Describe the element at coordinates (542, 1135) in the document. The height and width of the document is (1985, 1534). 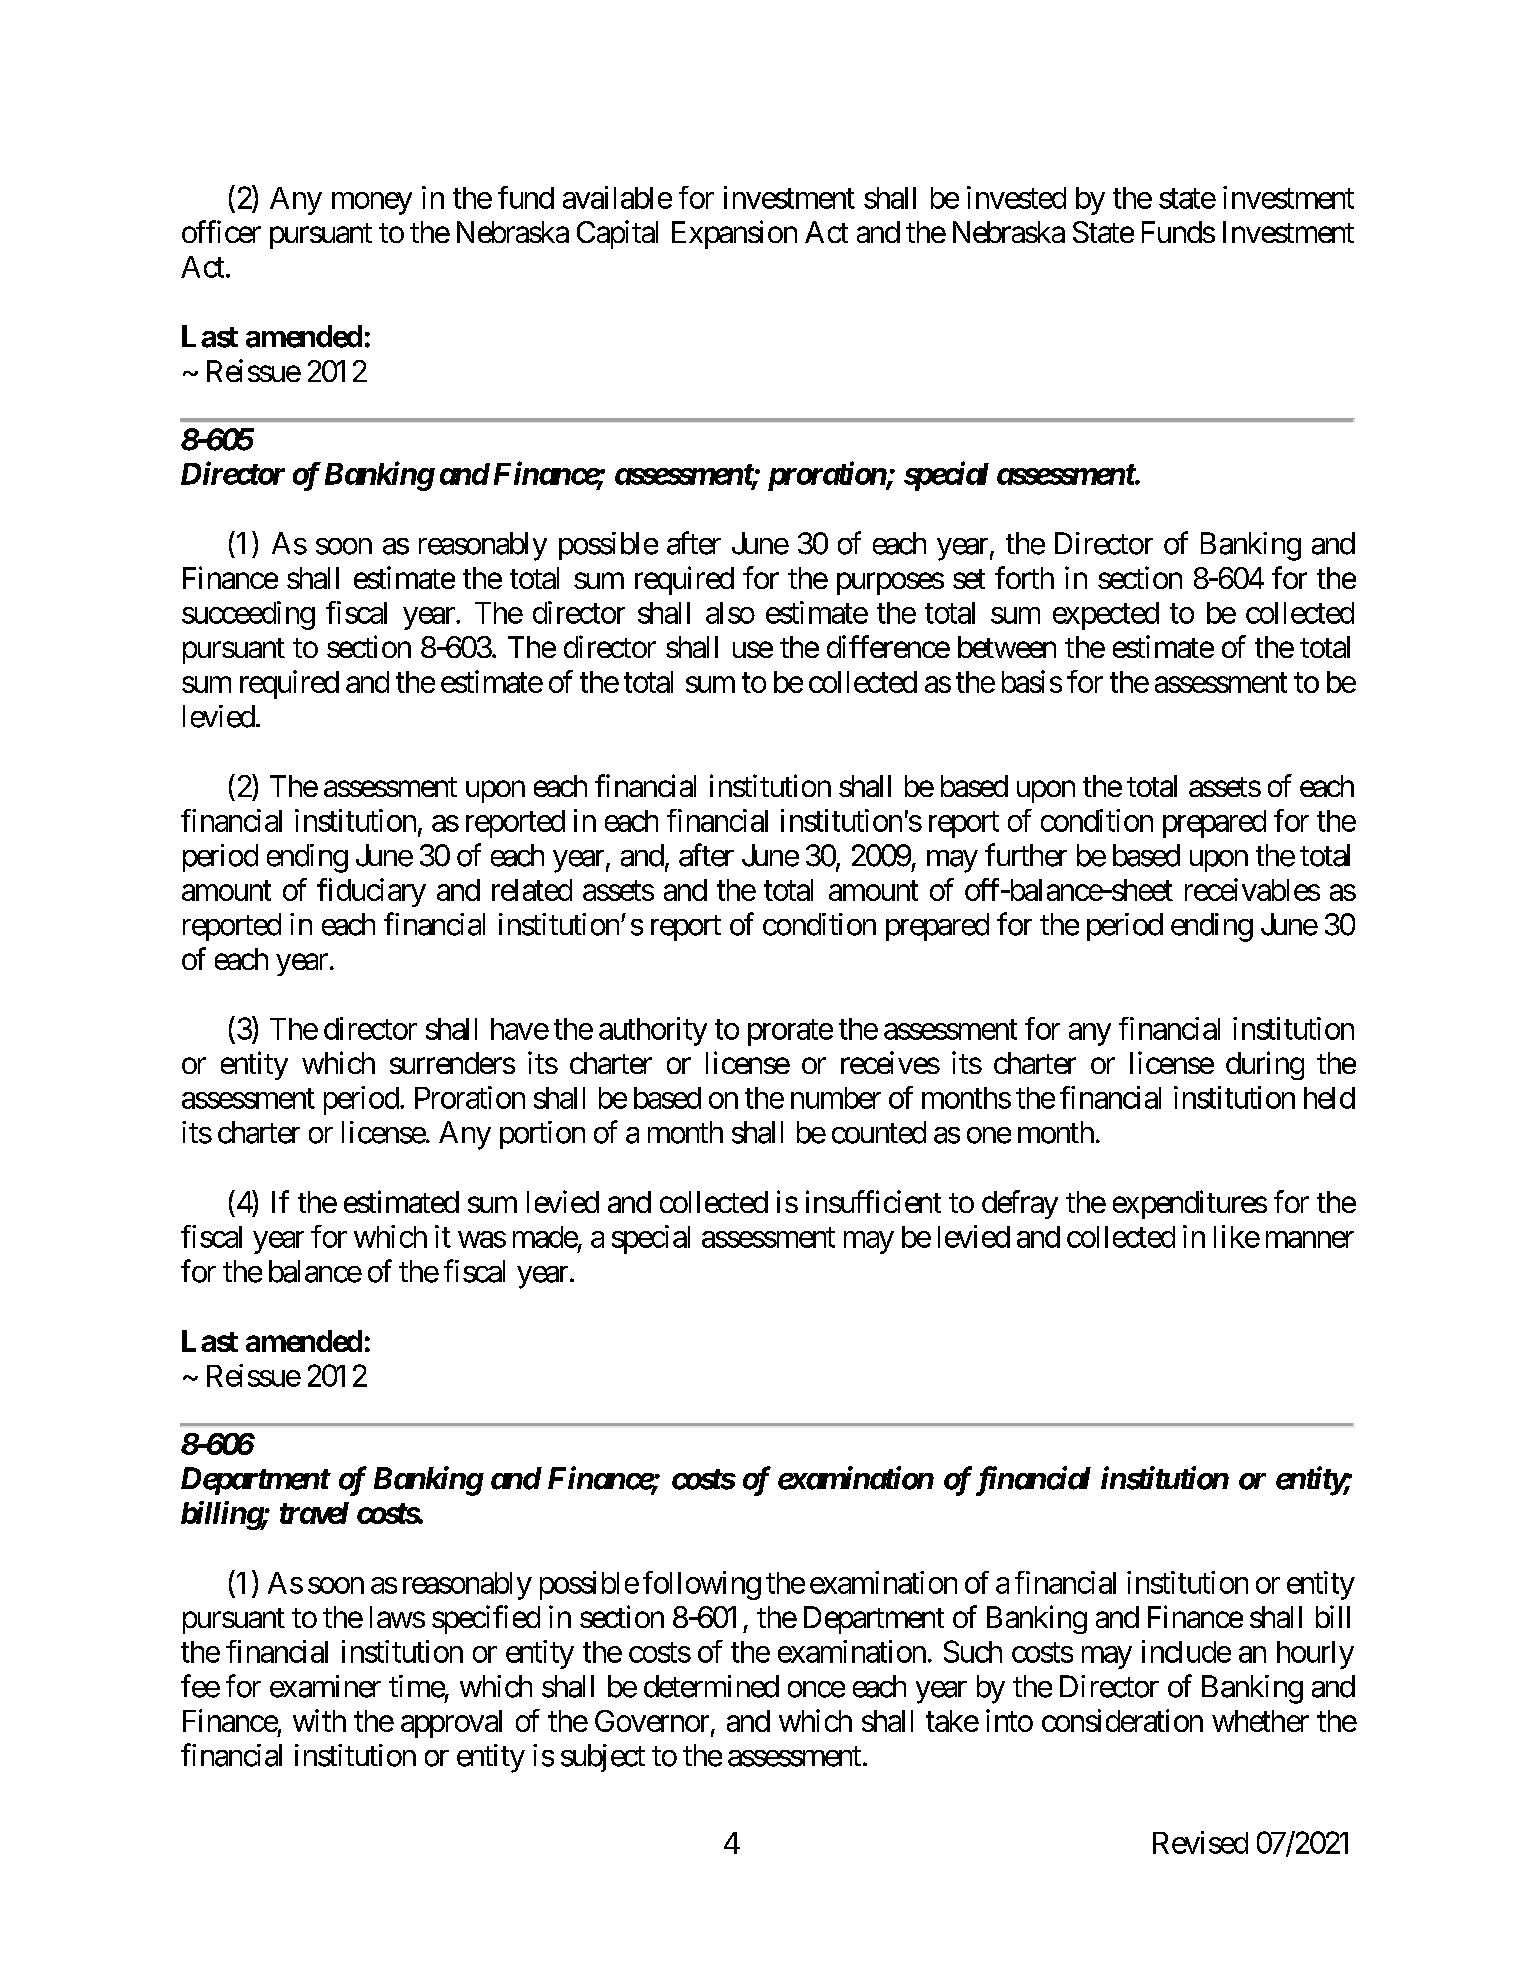
I see `portion` at that location.
